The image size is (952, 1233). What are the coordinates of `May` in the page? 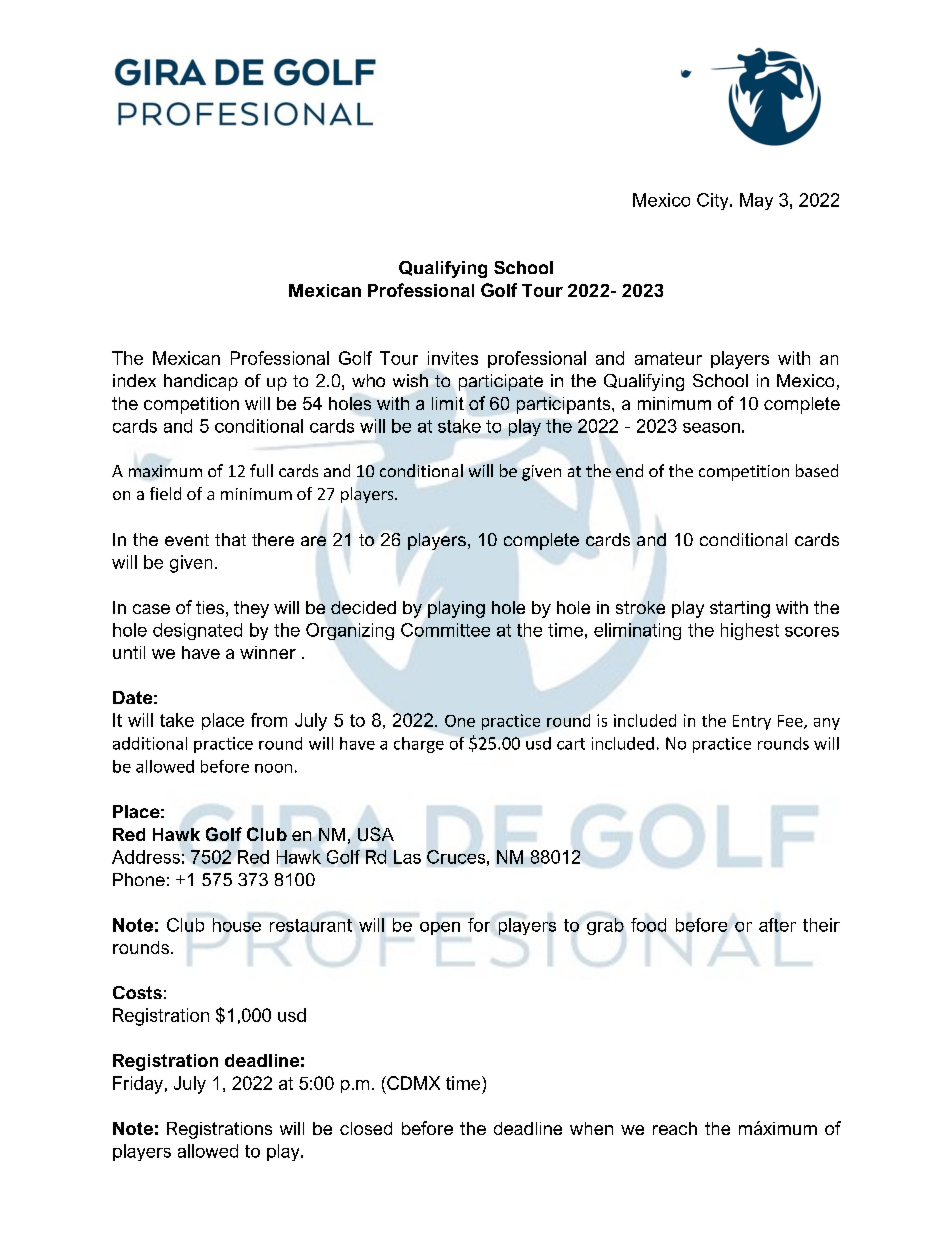 It's located at (756, 201).
